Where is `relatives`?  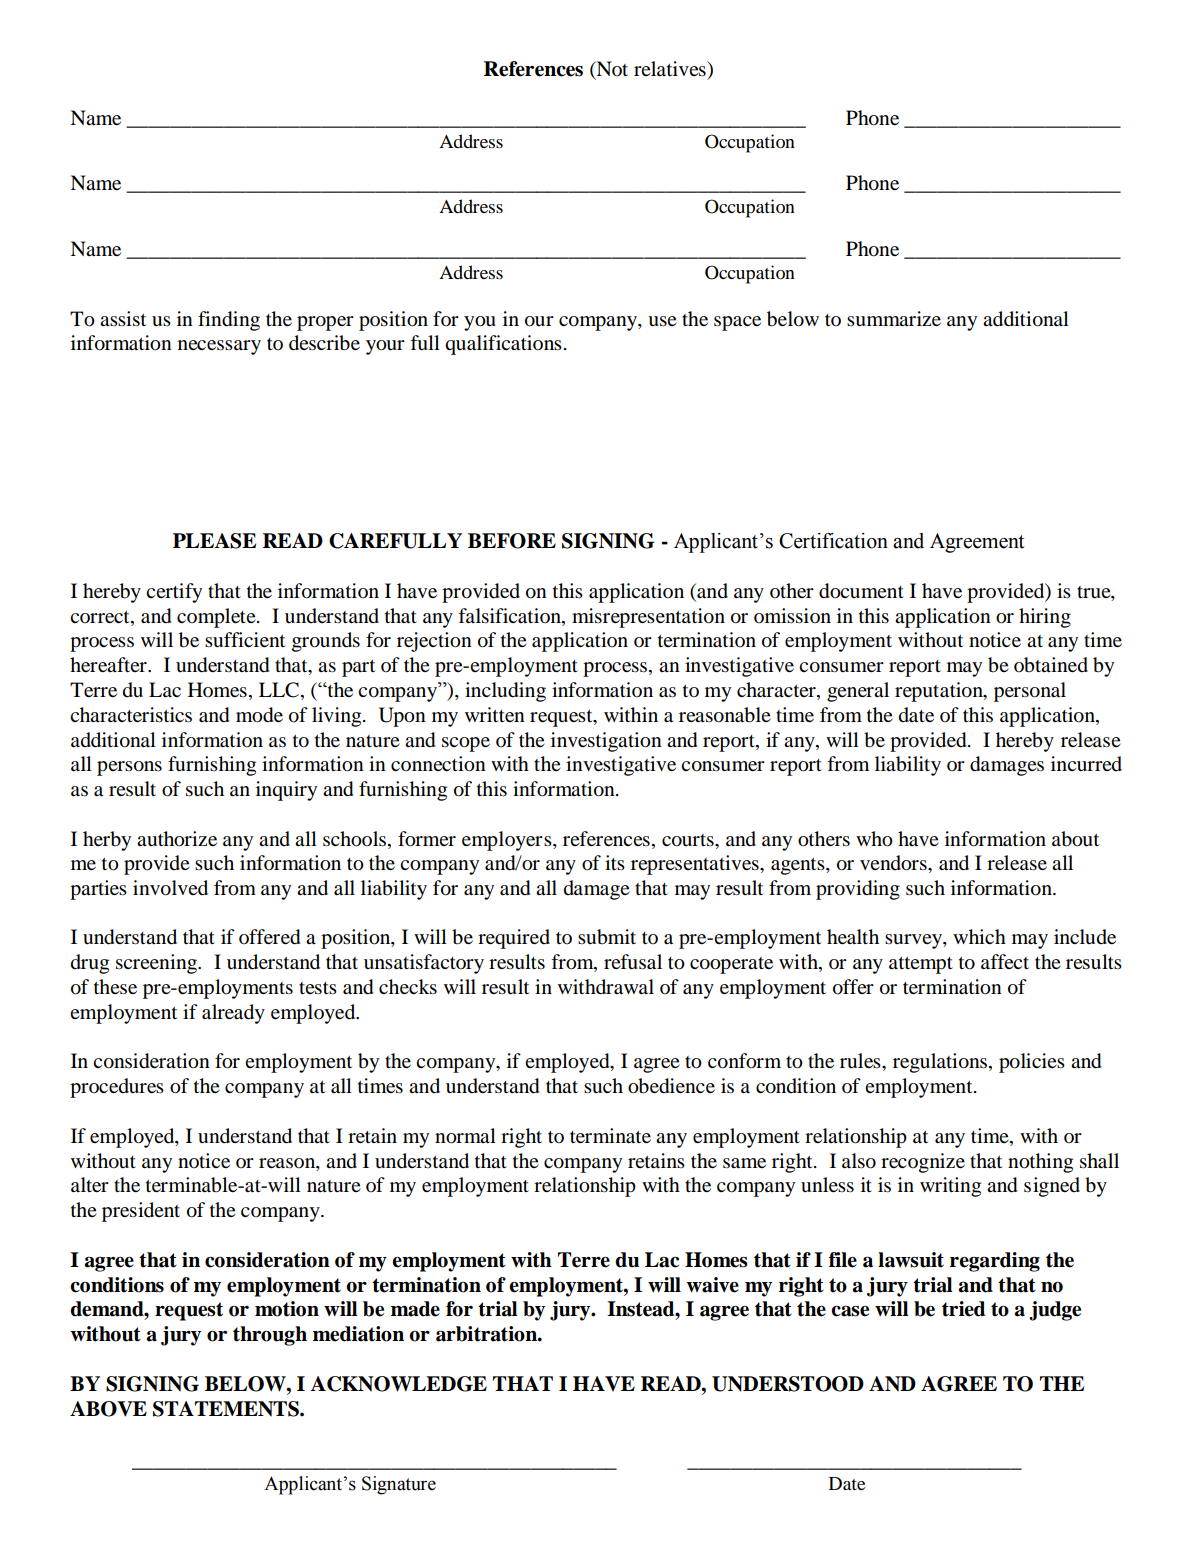 relatives is located at coordinates (671, 69).
